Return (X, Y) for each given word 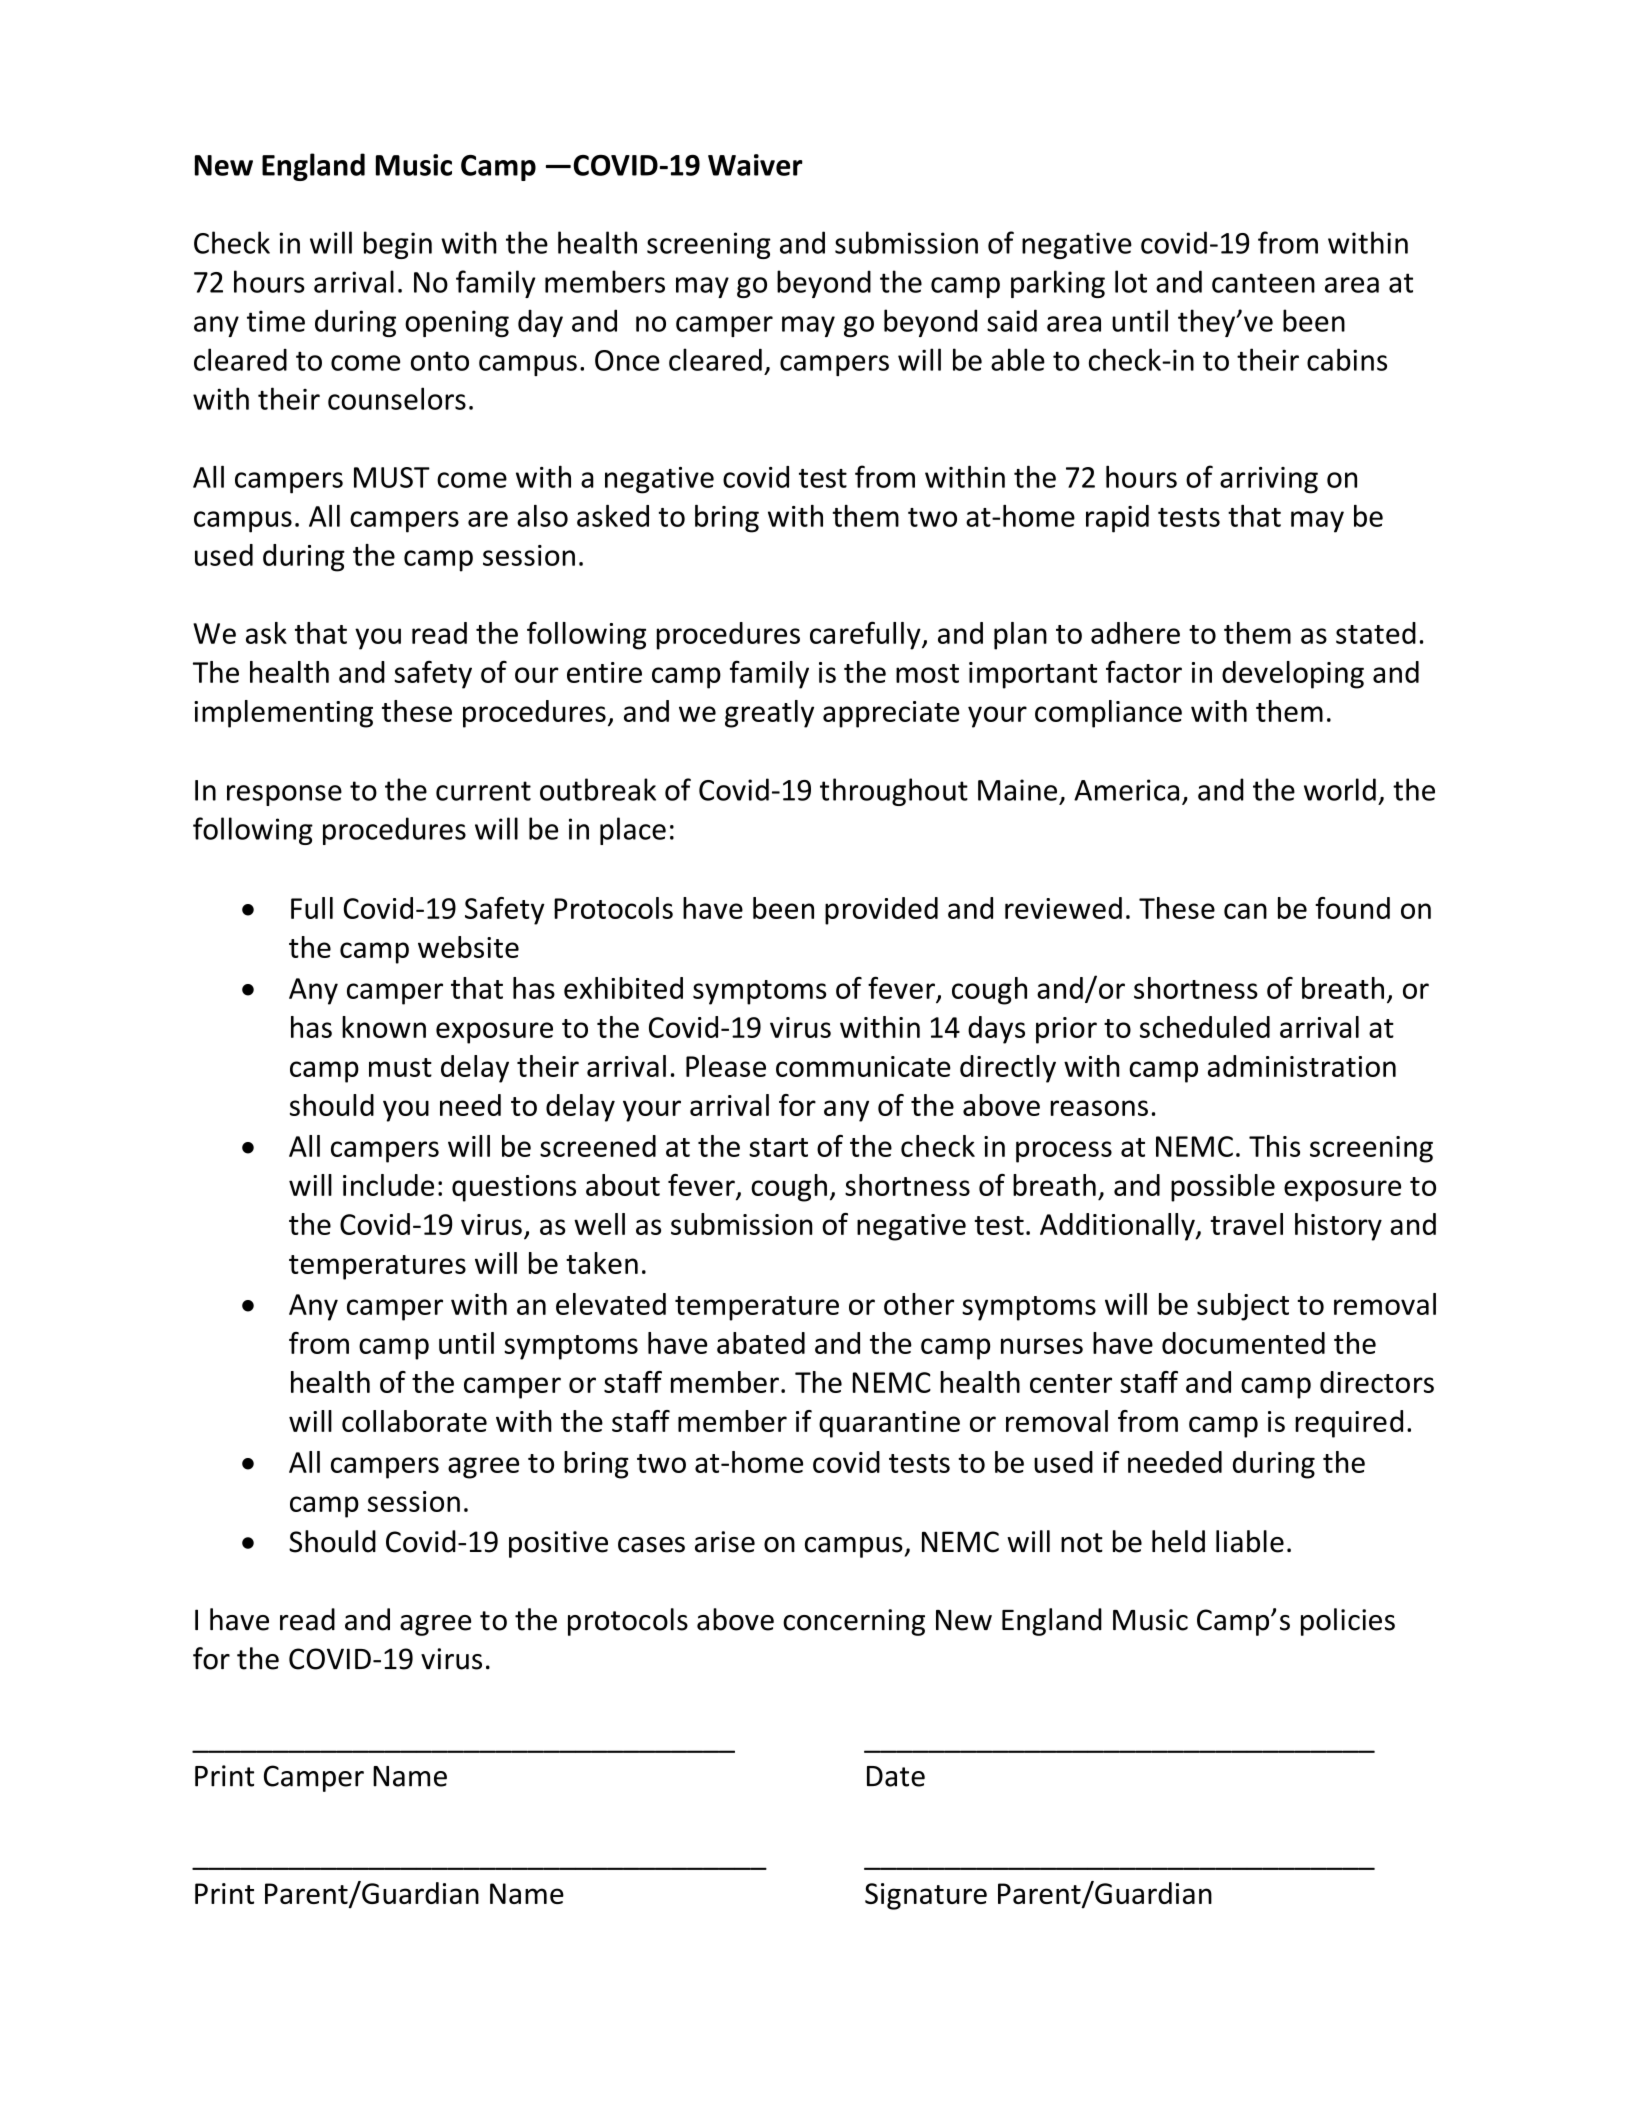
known (384, 1027)
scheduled (1205, 1027)
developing (1293, 675)
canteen (1263, 283)
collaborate (414, 1421)
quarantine (889, 1424)
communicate (863, 1066)
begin (398, 245)
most (927, 673)
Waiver (755, 165)
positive (558, 1544)
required (1349, 1424)
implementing (283, 714)
